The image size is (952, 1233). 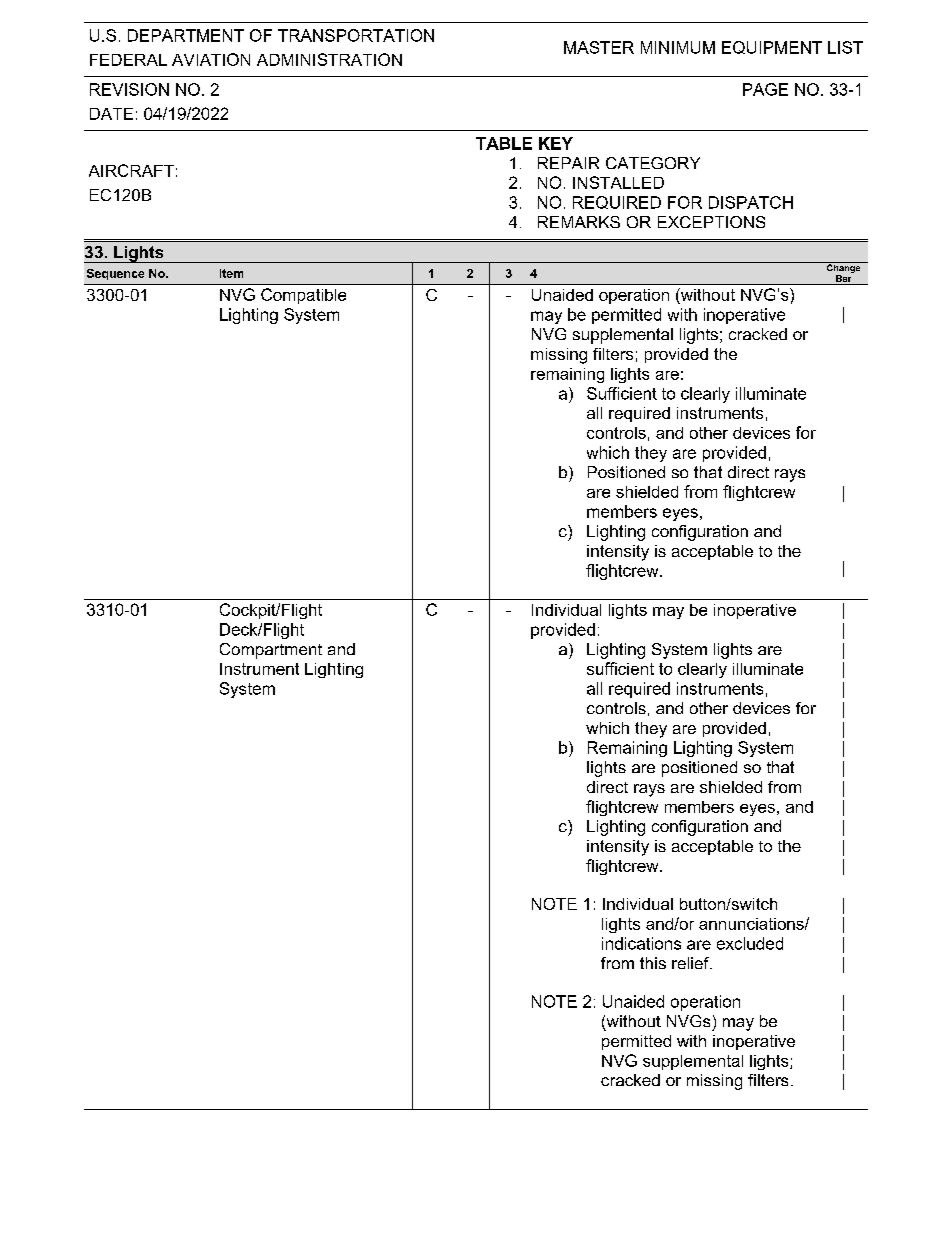 I want to click on Compartment, so click(x=271, y=651).
